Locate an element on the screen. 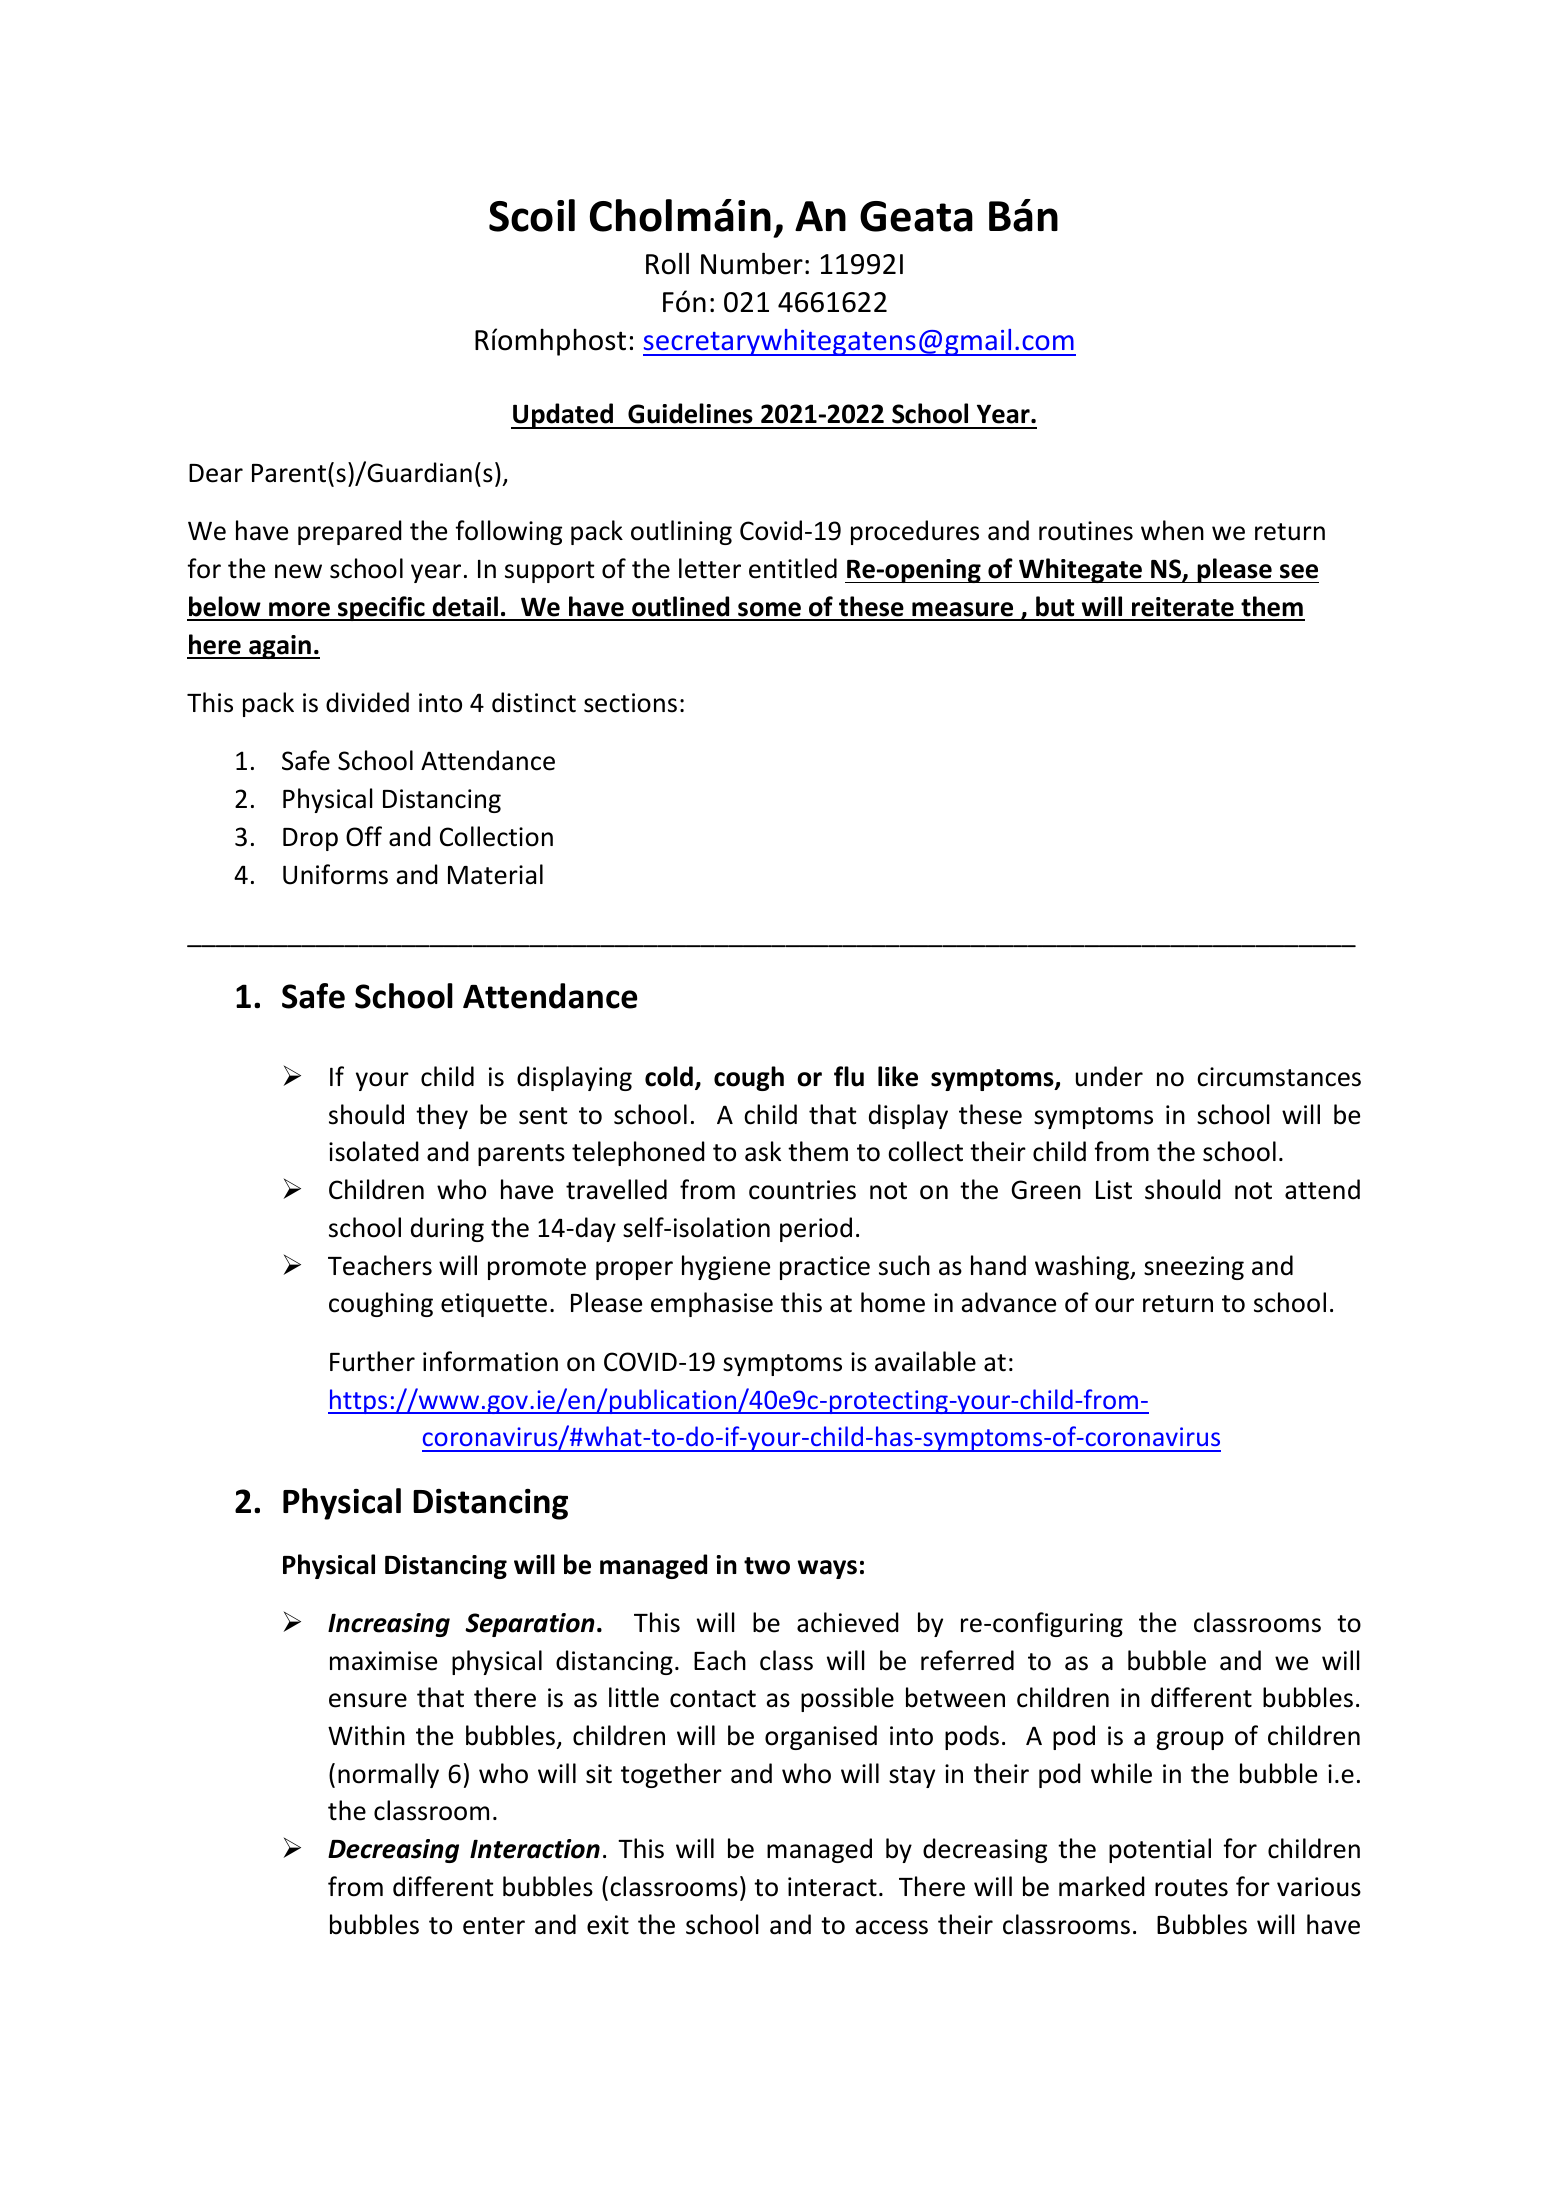  normally is located at coordinates (388, 1775).
